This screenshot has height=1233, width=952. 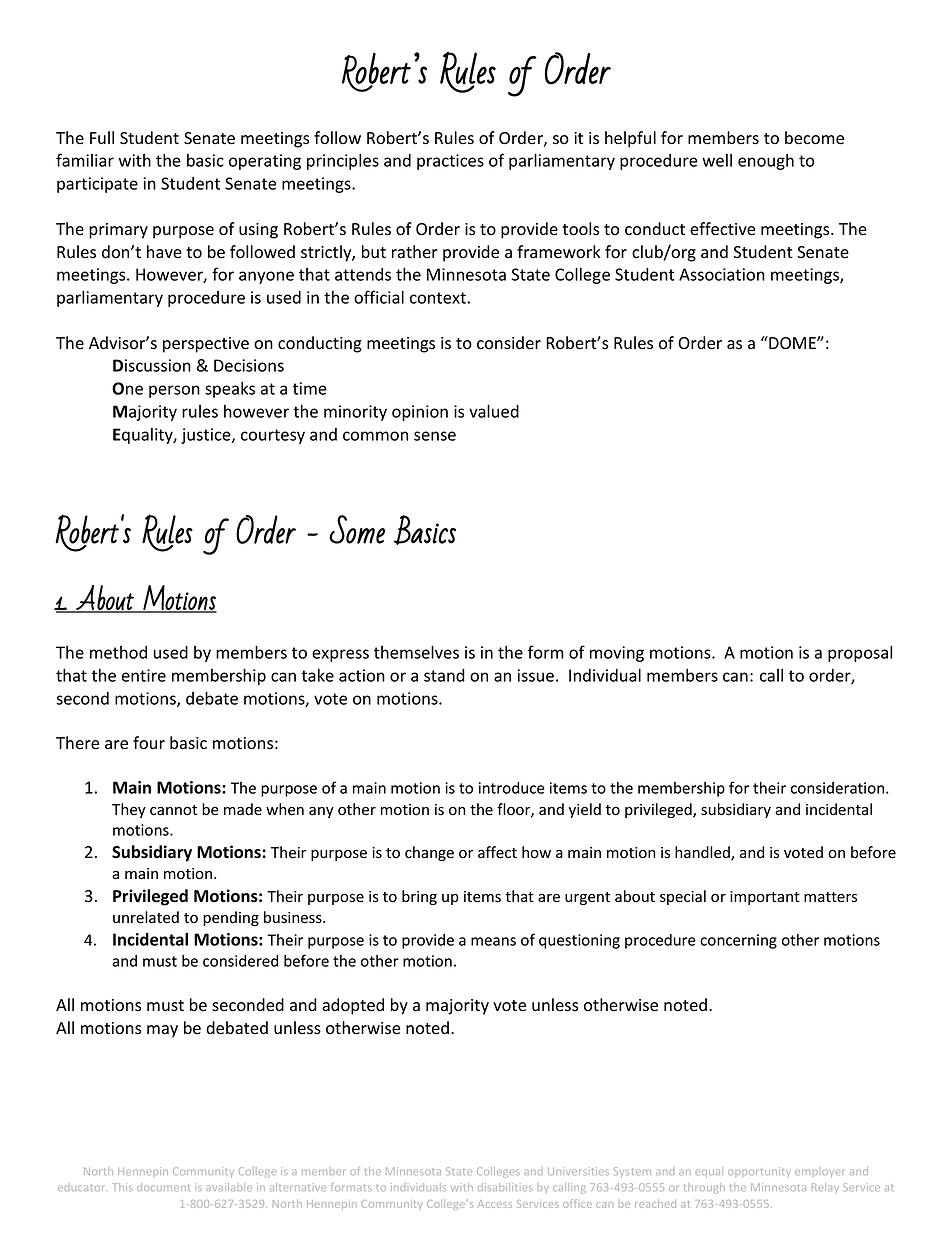 I want to click on entire, so click(x=144, y=675).
